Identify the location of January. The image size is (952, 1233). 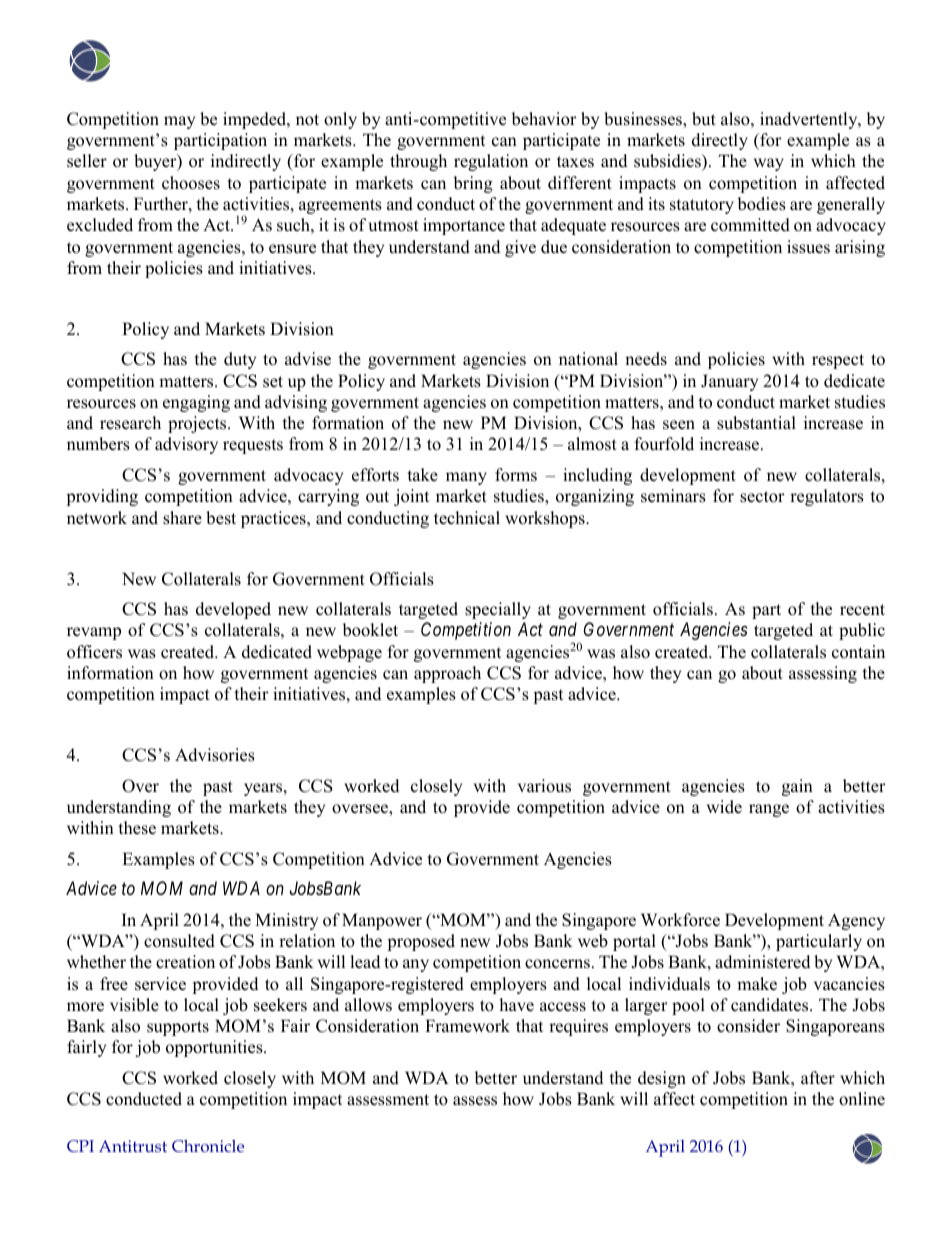
(729, 382).
